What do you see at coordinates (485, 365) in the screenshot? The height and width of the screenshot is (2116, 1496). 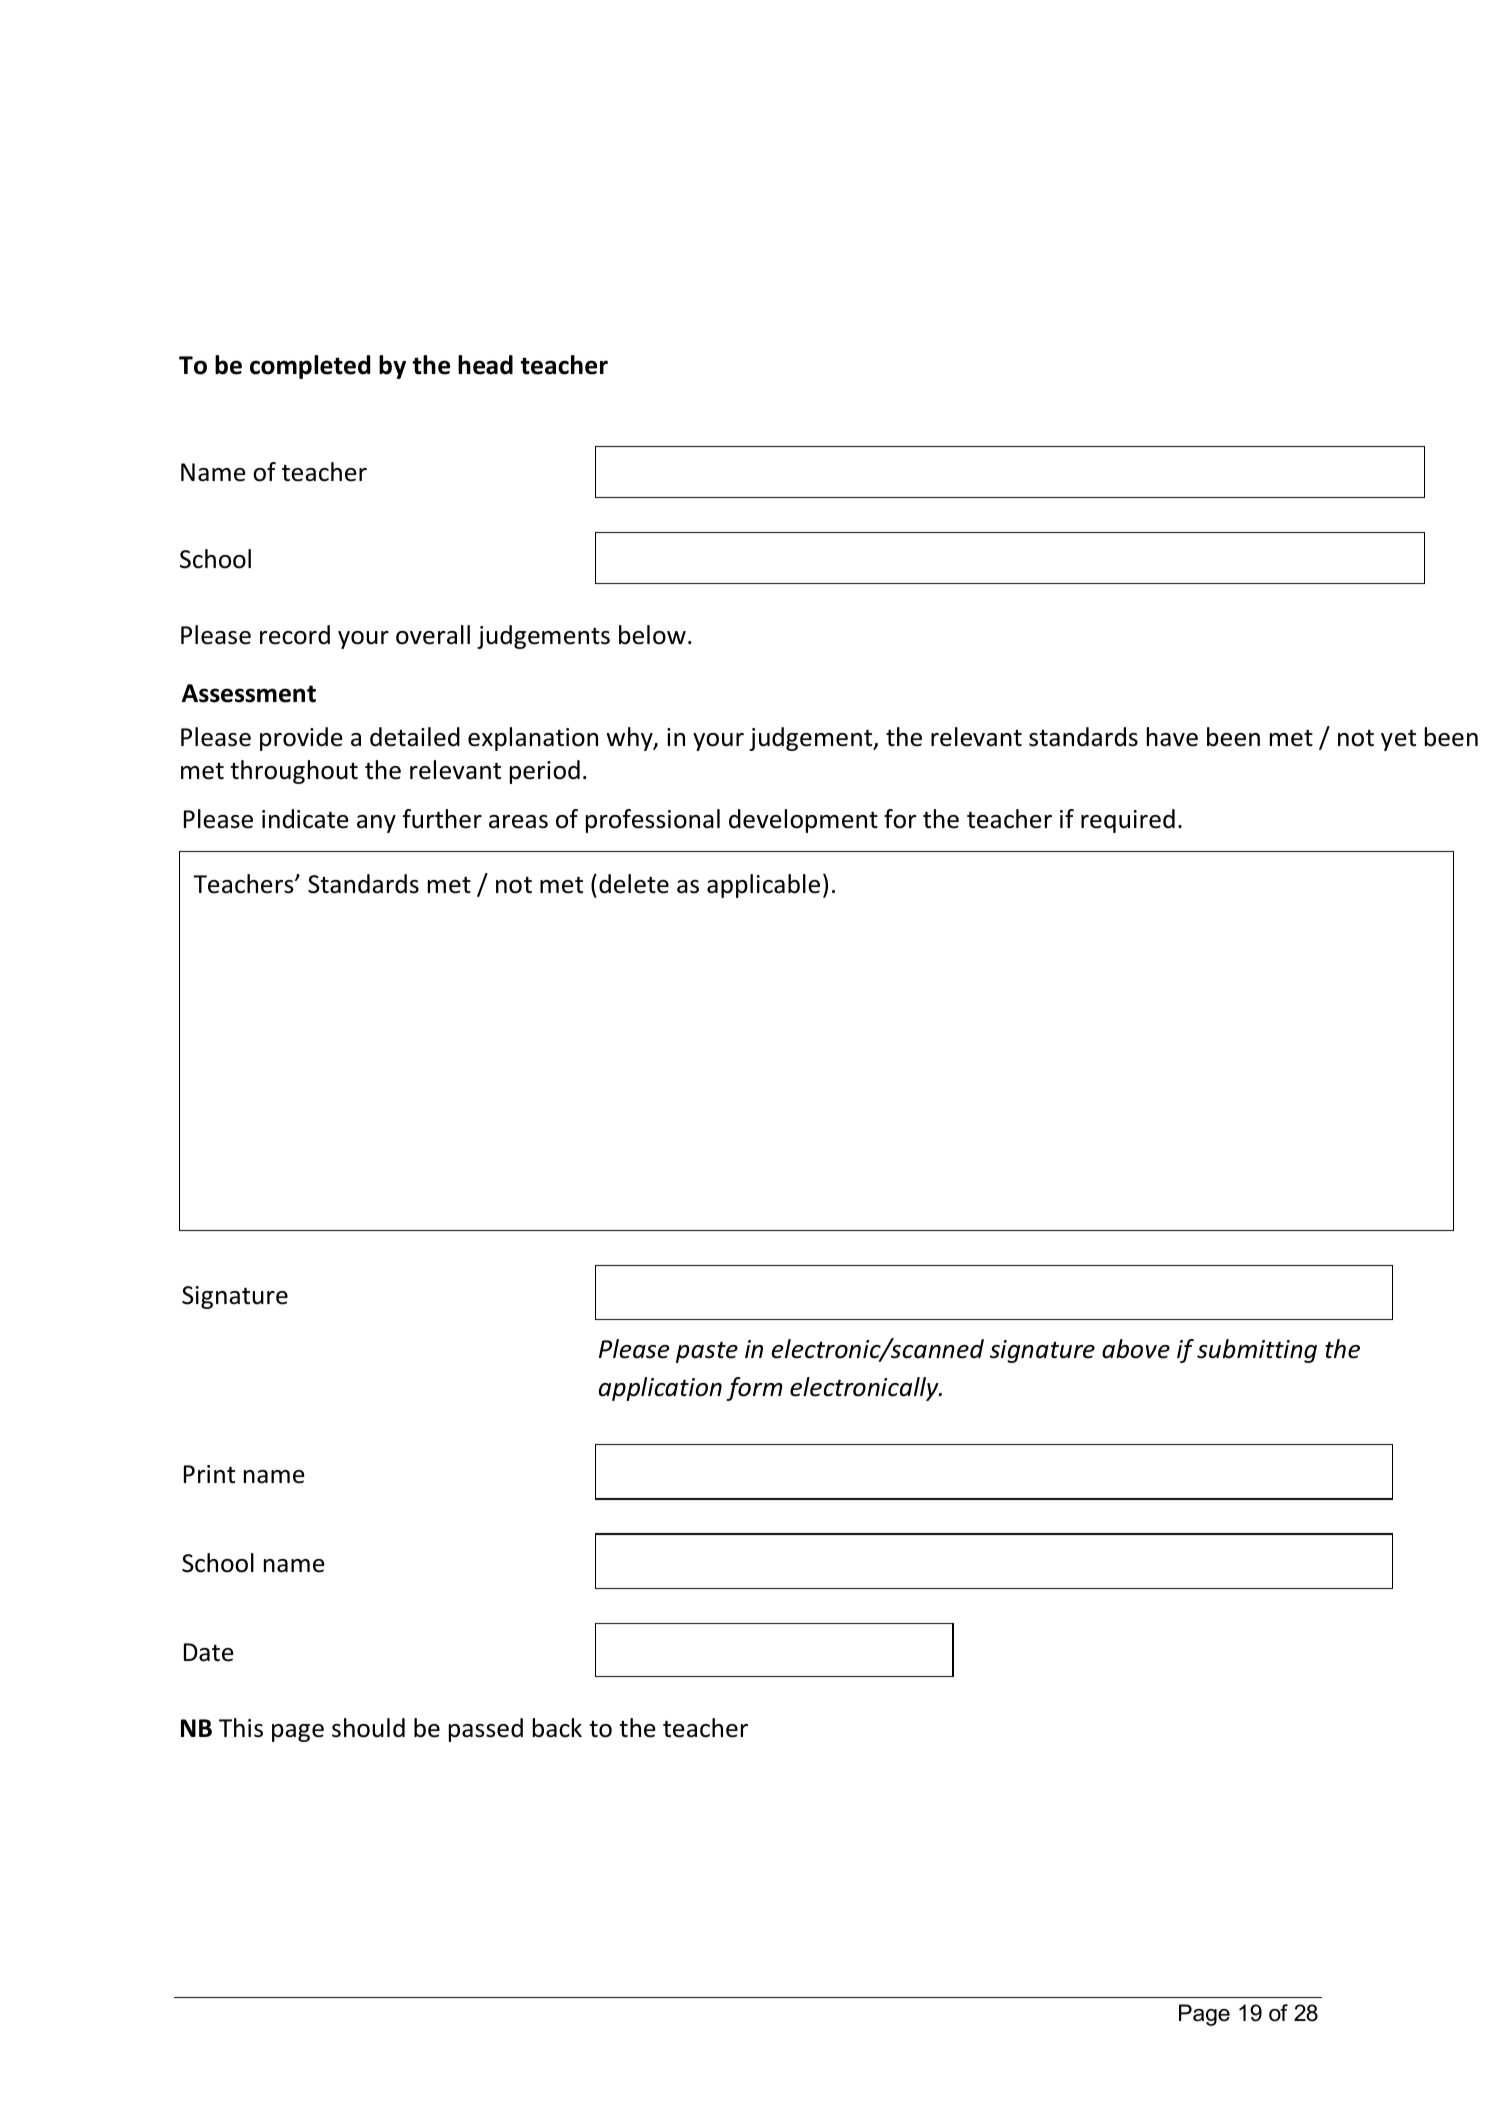 I see `head` at bounding box center [485, 365].
